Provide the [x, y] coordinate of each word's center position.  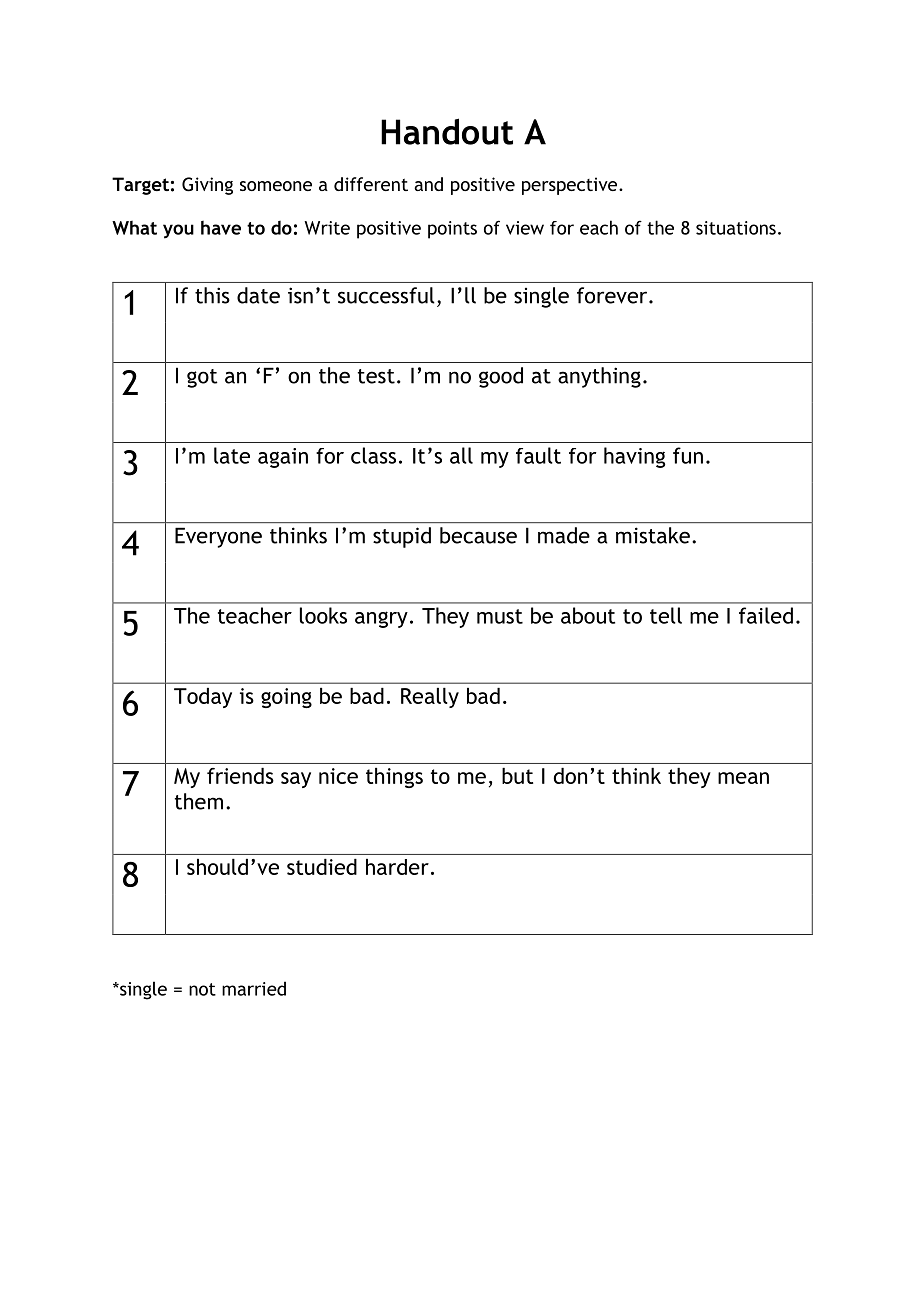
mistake [653, 535]
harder [397, 867]
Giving [207, 186]
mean [743, 778]
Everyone [218, 537]
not [202, 989]
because [478, 535]
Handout [447, 131]
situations [736, 228]
